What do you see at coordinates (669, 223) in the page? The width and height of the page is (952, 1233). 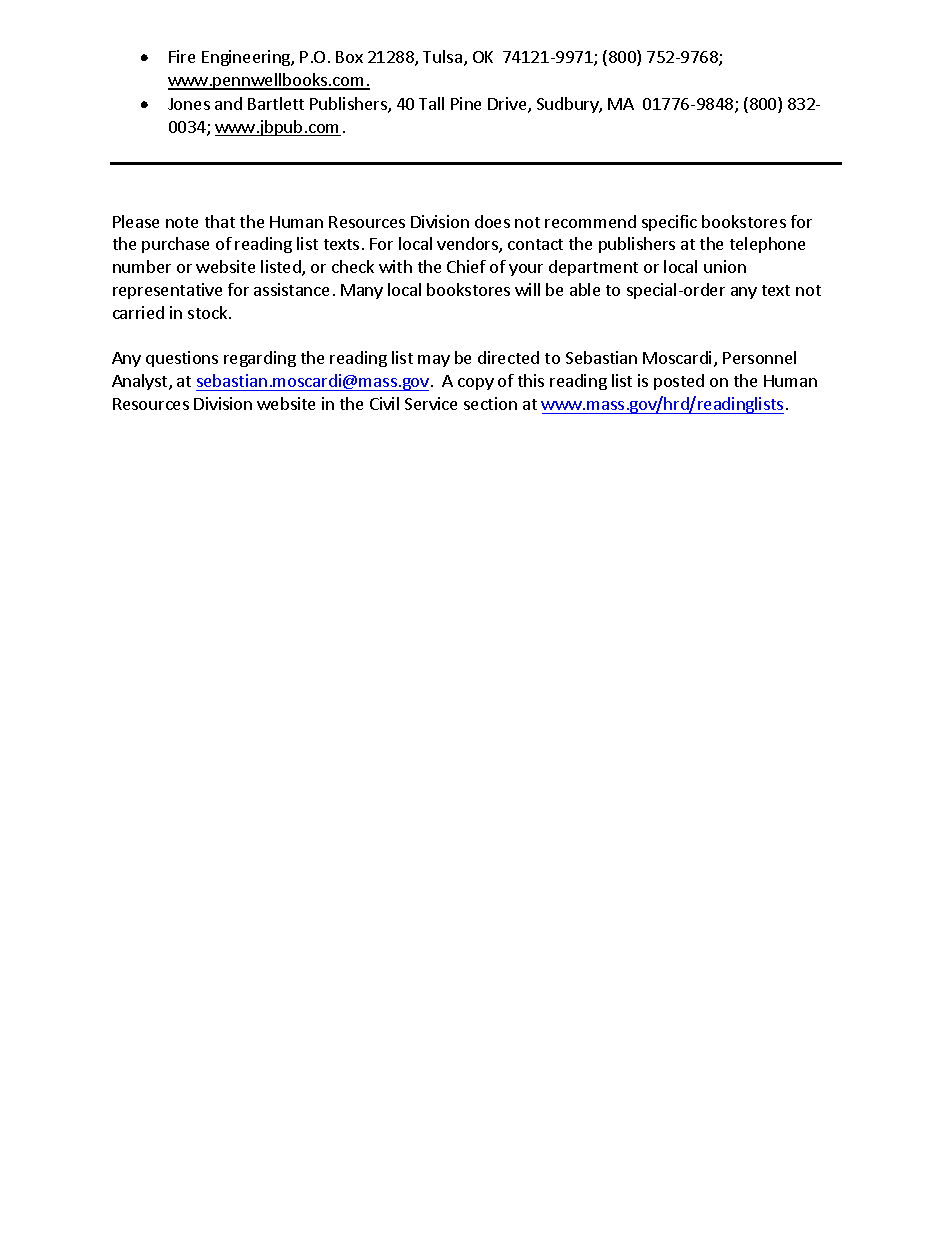 I see `specific` at bounding box center [669, 223].
